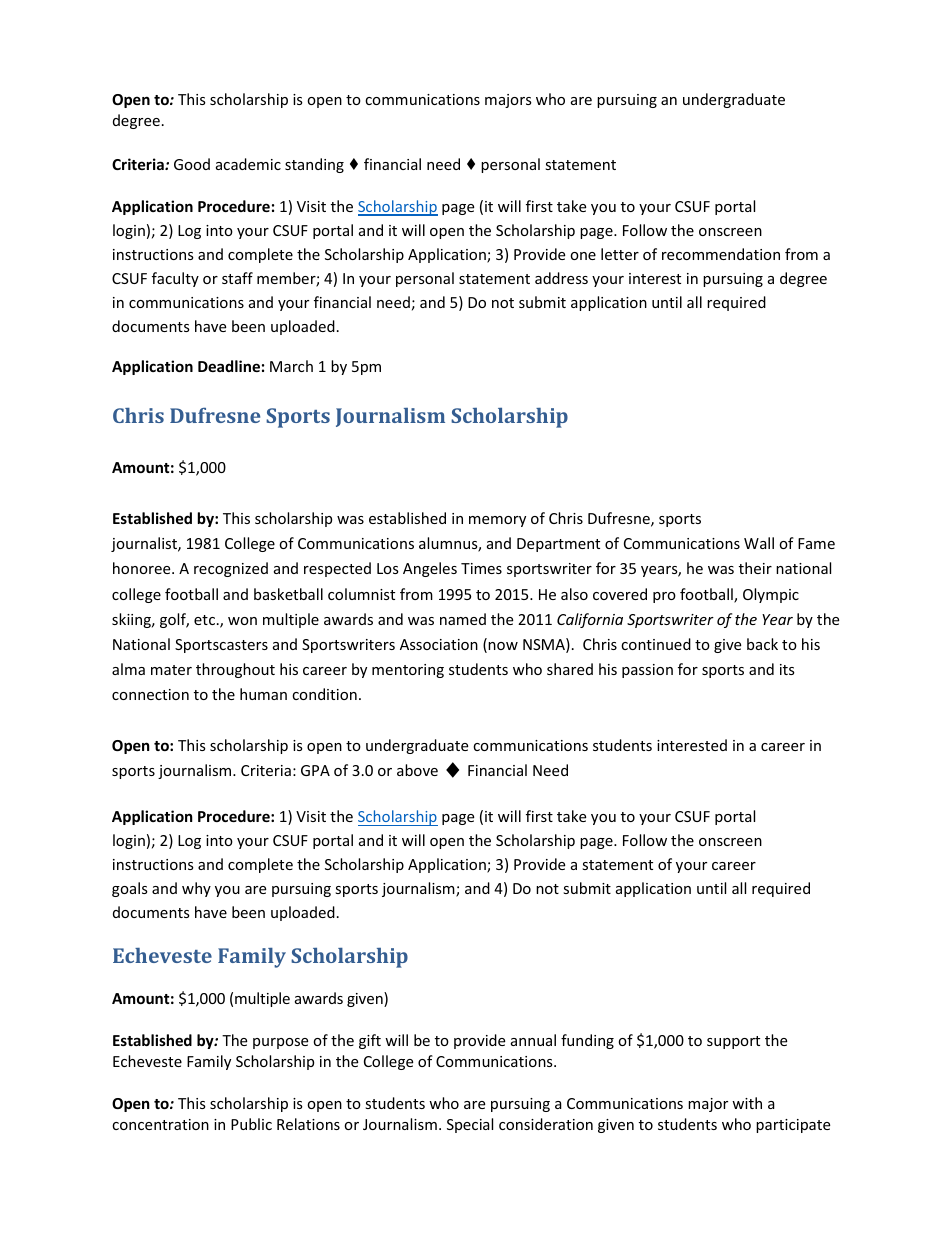  I want to click on with, so click(747, 1103).
